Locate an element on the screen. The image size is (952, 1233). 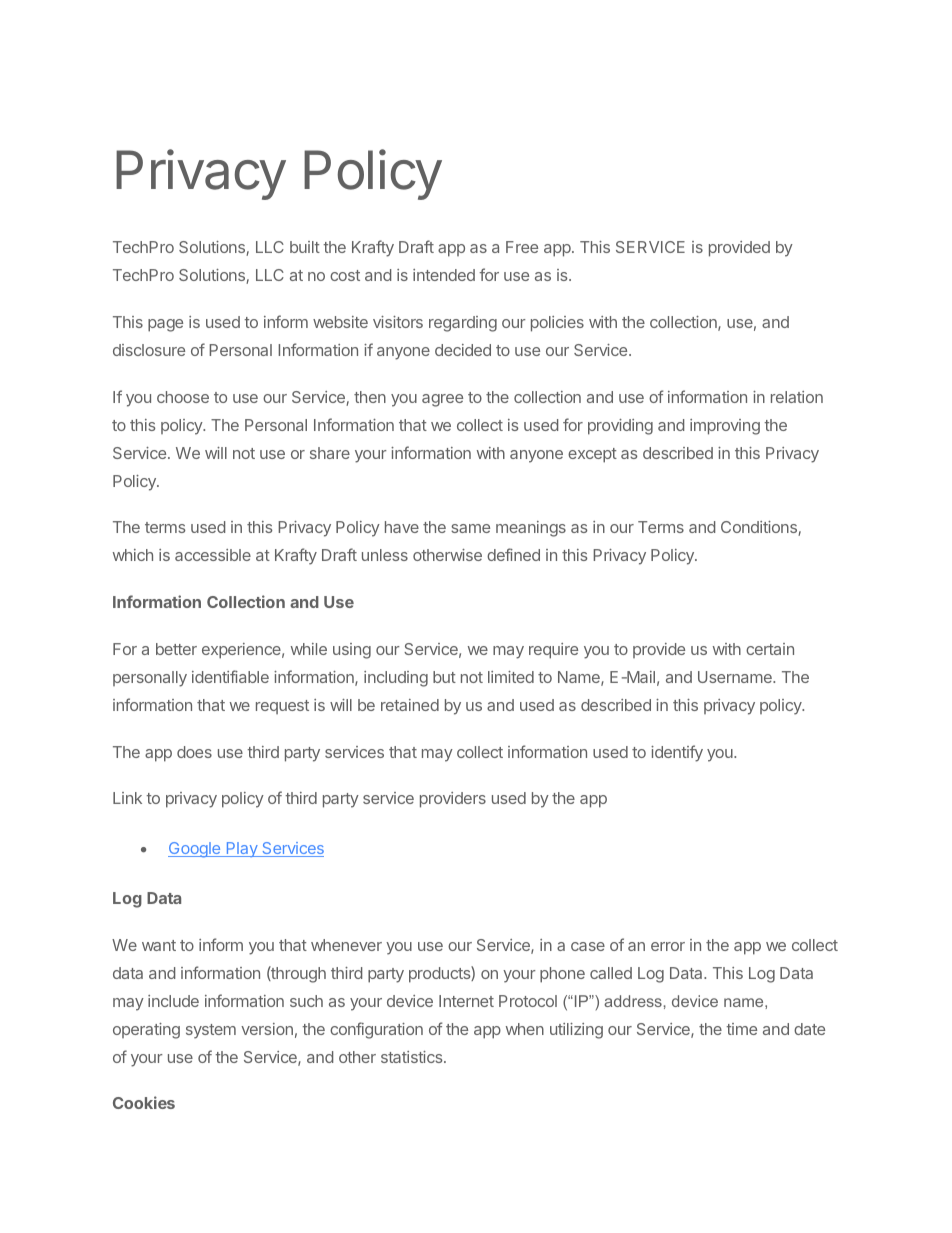
page is located at coordinates (165, 325).
